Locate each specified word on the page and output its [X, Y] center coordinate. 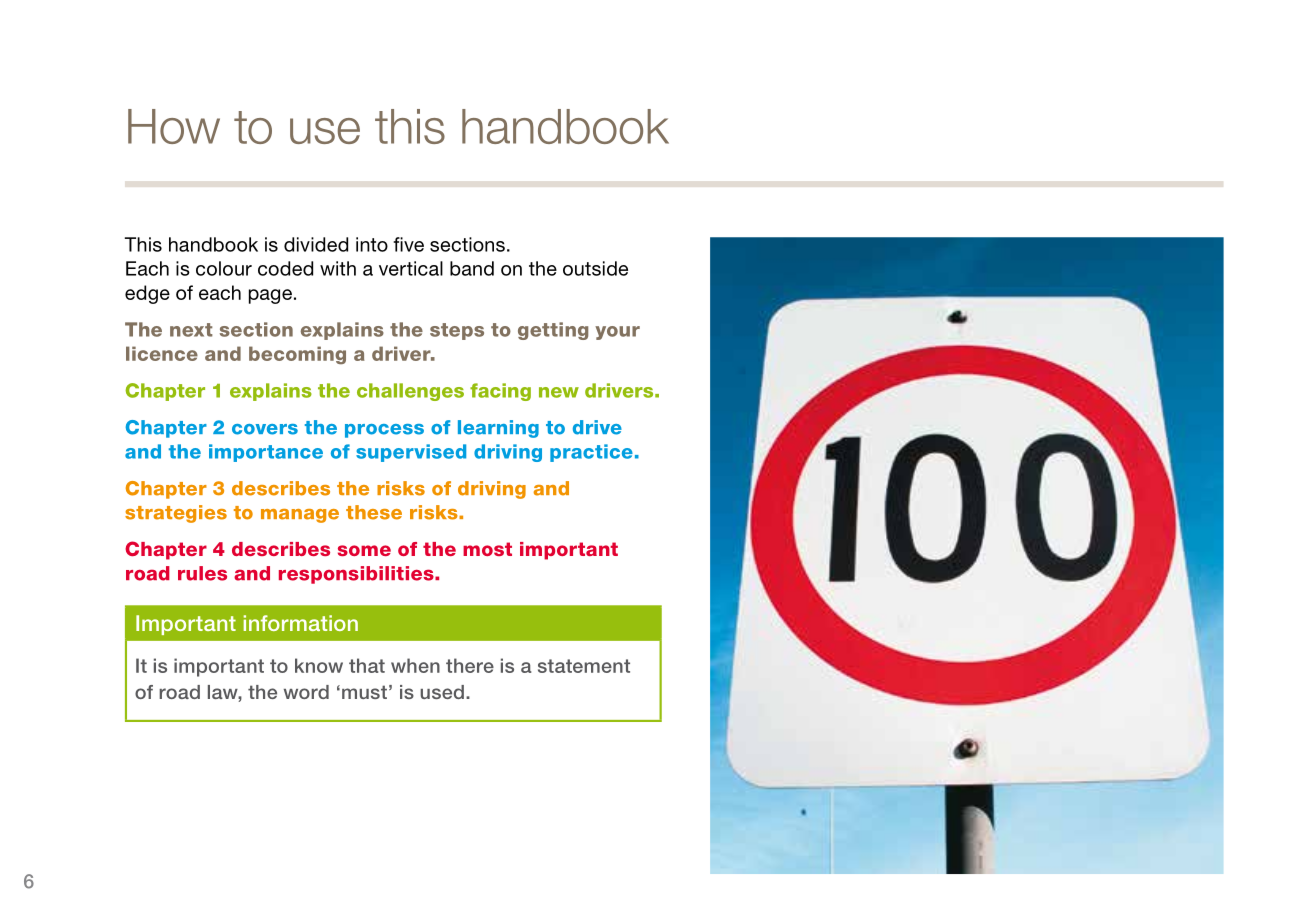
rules [202, 573]
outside [595, 268]
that [367, 665]
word [306, 692]
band [472, 268]
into [372, 244]
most [487, 549]
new [559, 392]
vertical [411, 268]
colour [224, 268]
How [174, 126]
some [364, 550]
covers [265, 429]
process [384, 431]
